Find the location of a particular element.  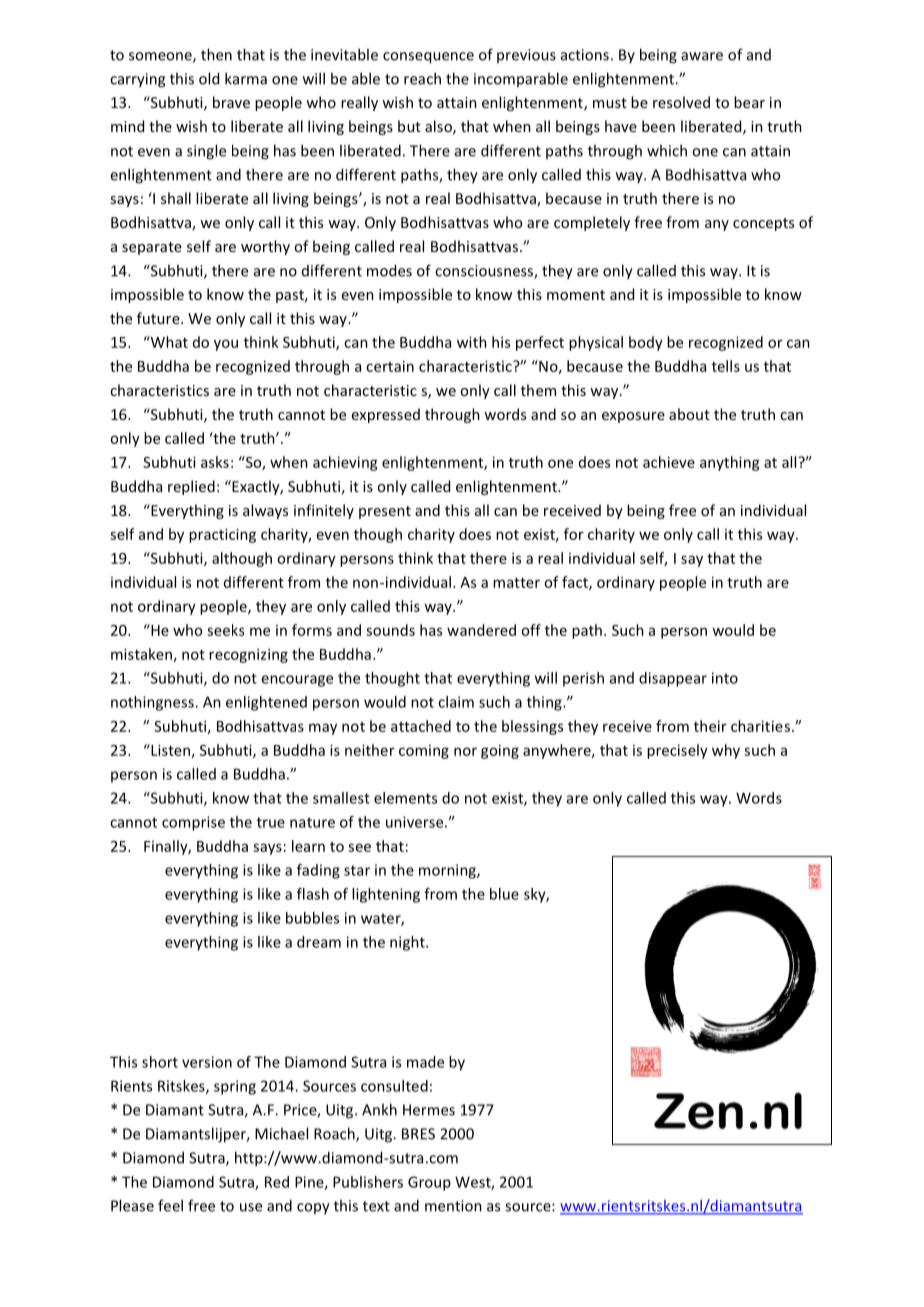

achieve is located at coordinates (669, 462).
